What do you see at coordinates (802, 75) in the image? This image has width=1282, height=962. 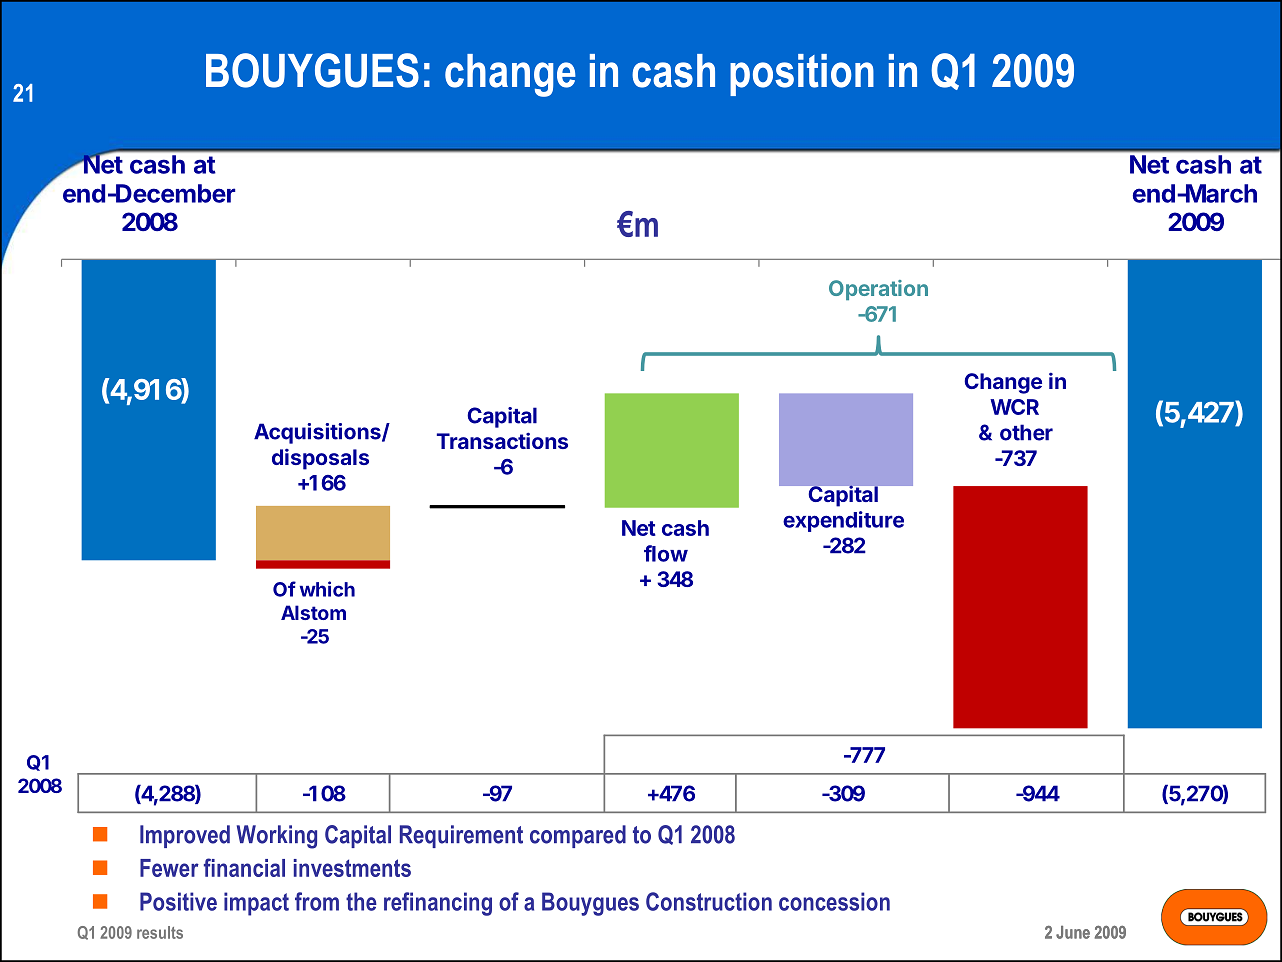 I see `position` at bounding box center [802, 75].
